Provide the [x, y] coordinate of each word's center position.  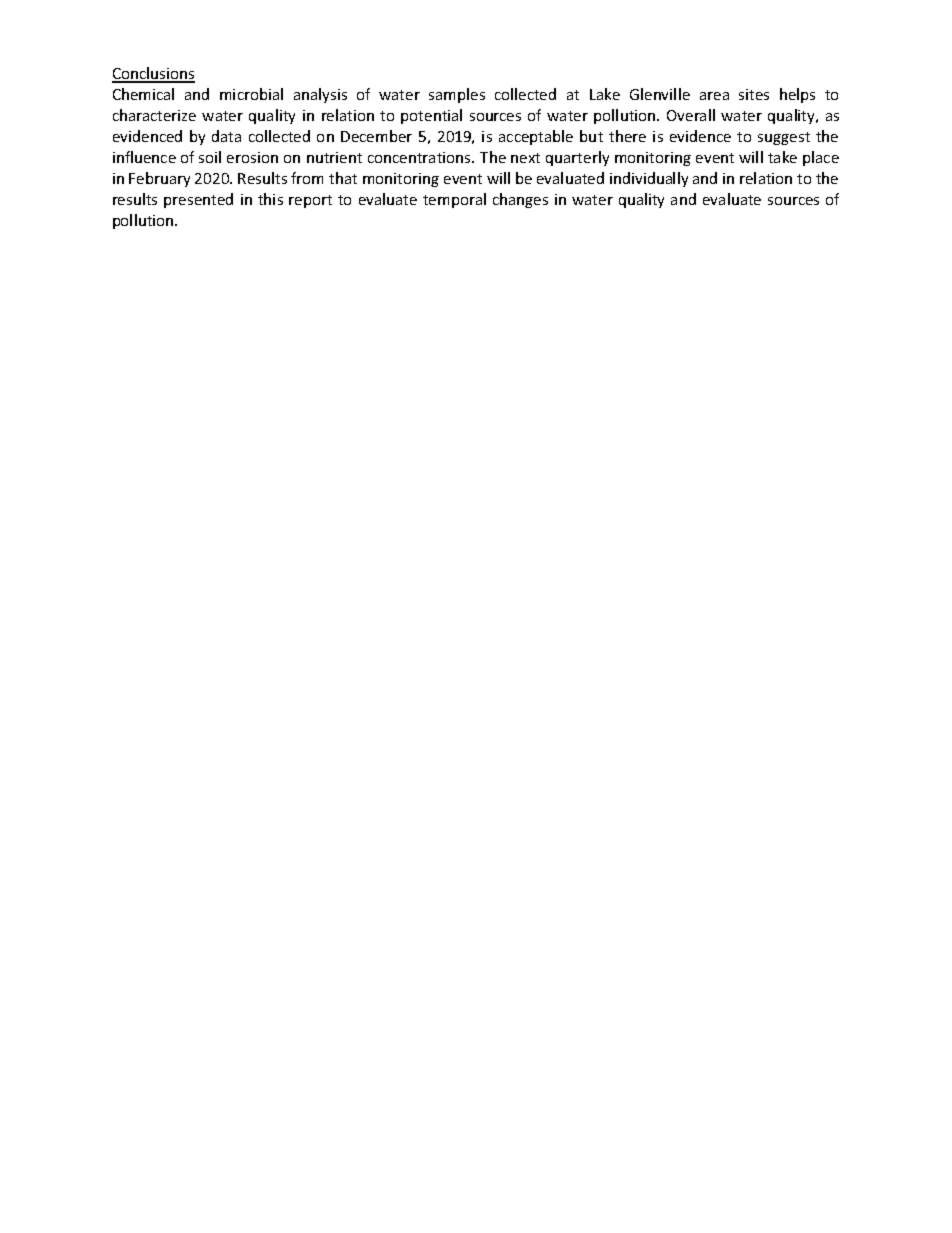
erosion [252, 157]
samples [457, 95]
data [226, 136]
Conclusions [153, 74]
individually [649, 179]
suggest [784, 138]
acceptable [536, 137]
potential [431, 116]
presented [198, 200]
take [782, 157]
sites [754, 94]
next [525, 158]
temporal [454, 200]
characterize [154, 115]
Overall [691, 115]
